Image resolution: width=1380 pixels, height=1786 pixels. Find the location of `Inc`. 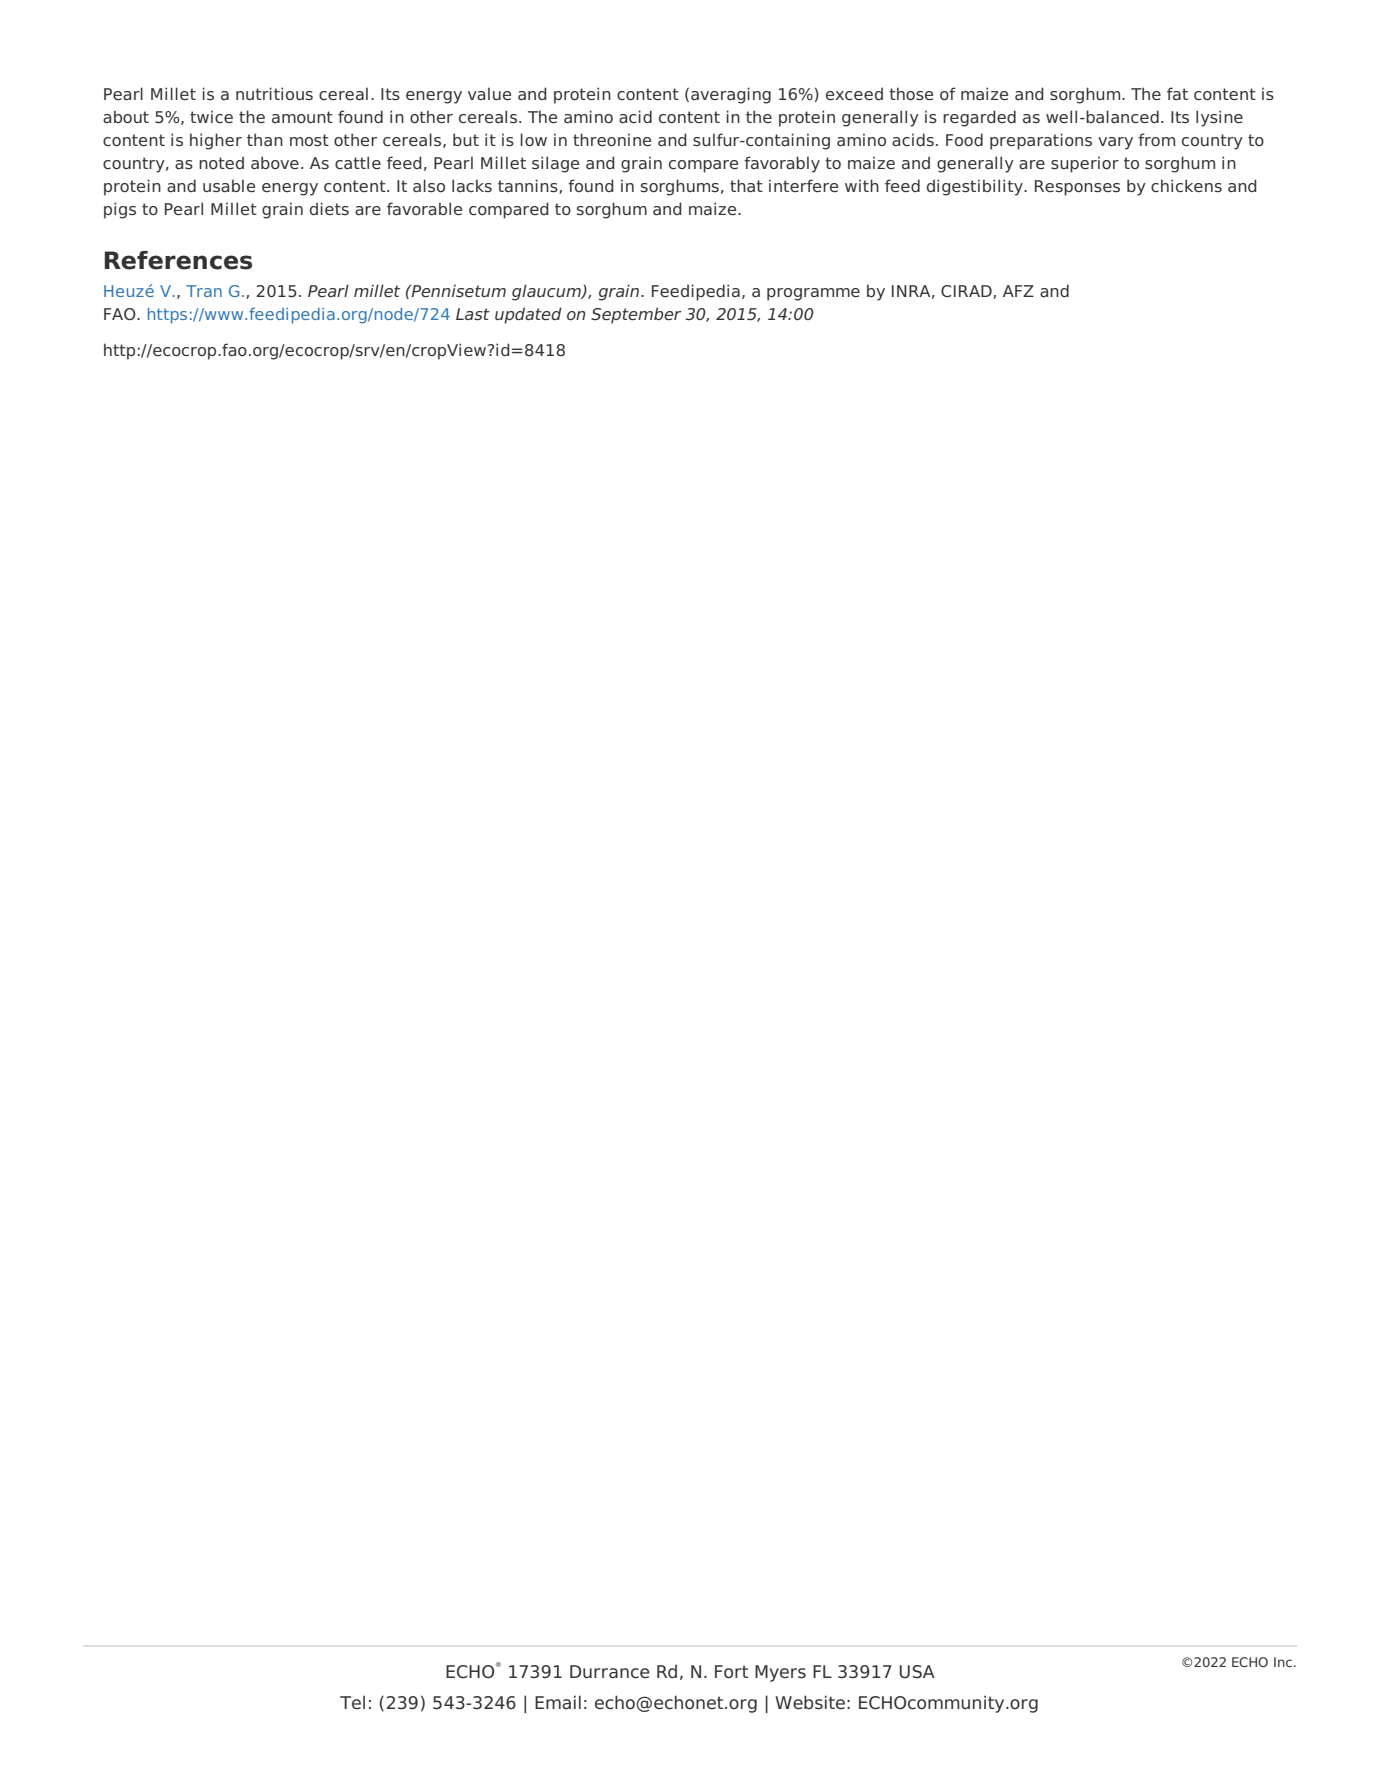

Inc is located at coordinates (1283, 1662).
